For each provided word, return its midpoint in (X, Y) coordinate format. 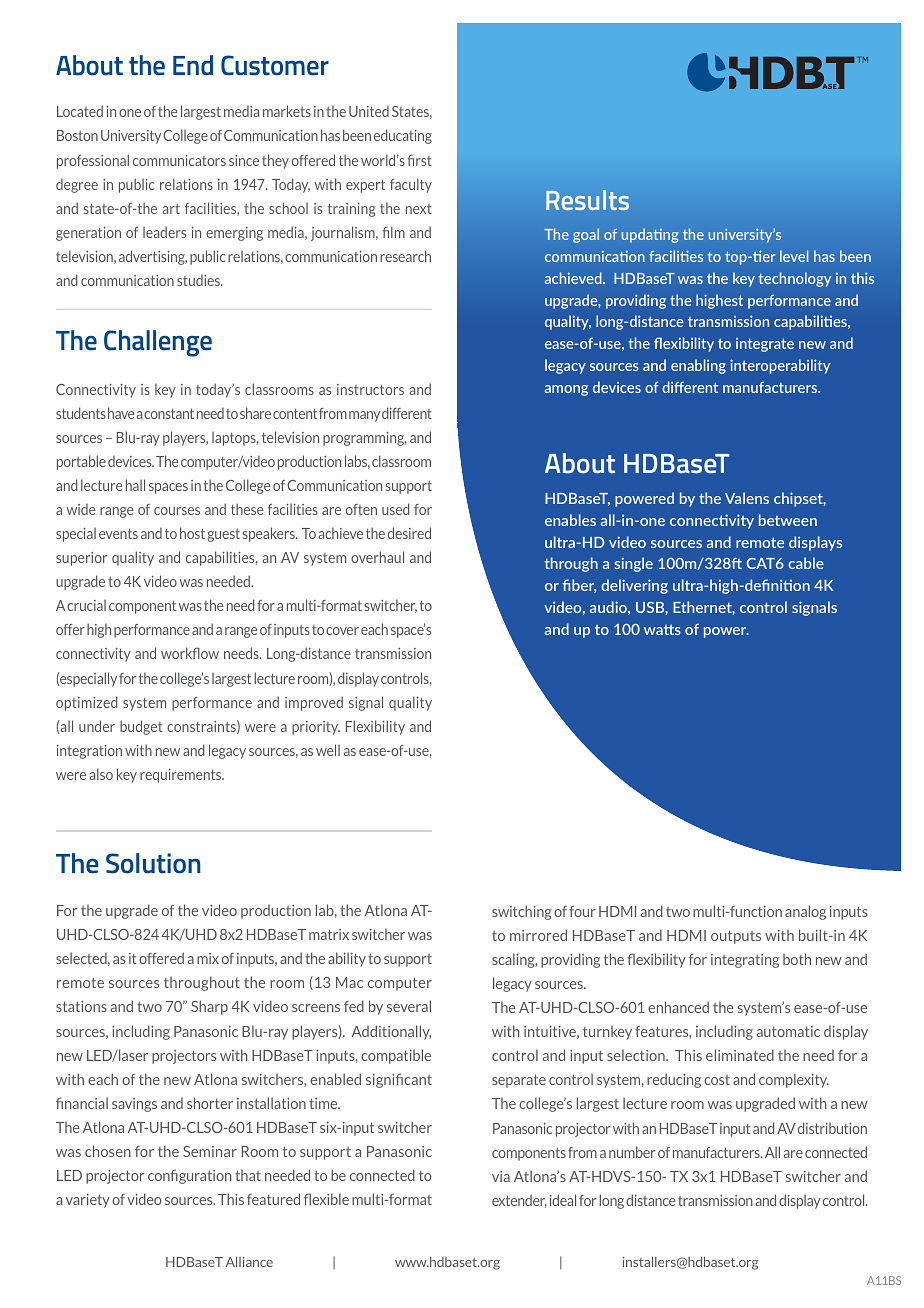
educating (403, 136)
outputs (736, 937)
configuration (189, 1176)
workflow (190, 653)
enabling (698, 366)
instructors (370, 389)
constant (169, 413)
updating (650, 235)
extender (519, 1201)
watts (662, 629)
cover (342, 631)
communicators (179, 160)
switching (521, 912)
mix (208, 958)
